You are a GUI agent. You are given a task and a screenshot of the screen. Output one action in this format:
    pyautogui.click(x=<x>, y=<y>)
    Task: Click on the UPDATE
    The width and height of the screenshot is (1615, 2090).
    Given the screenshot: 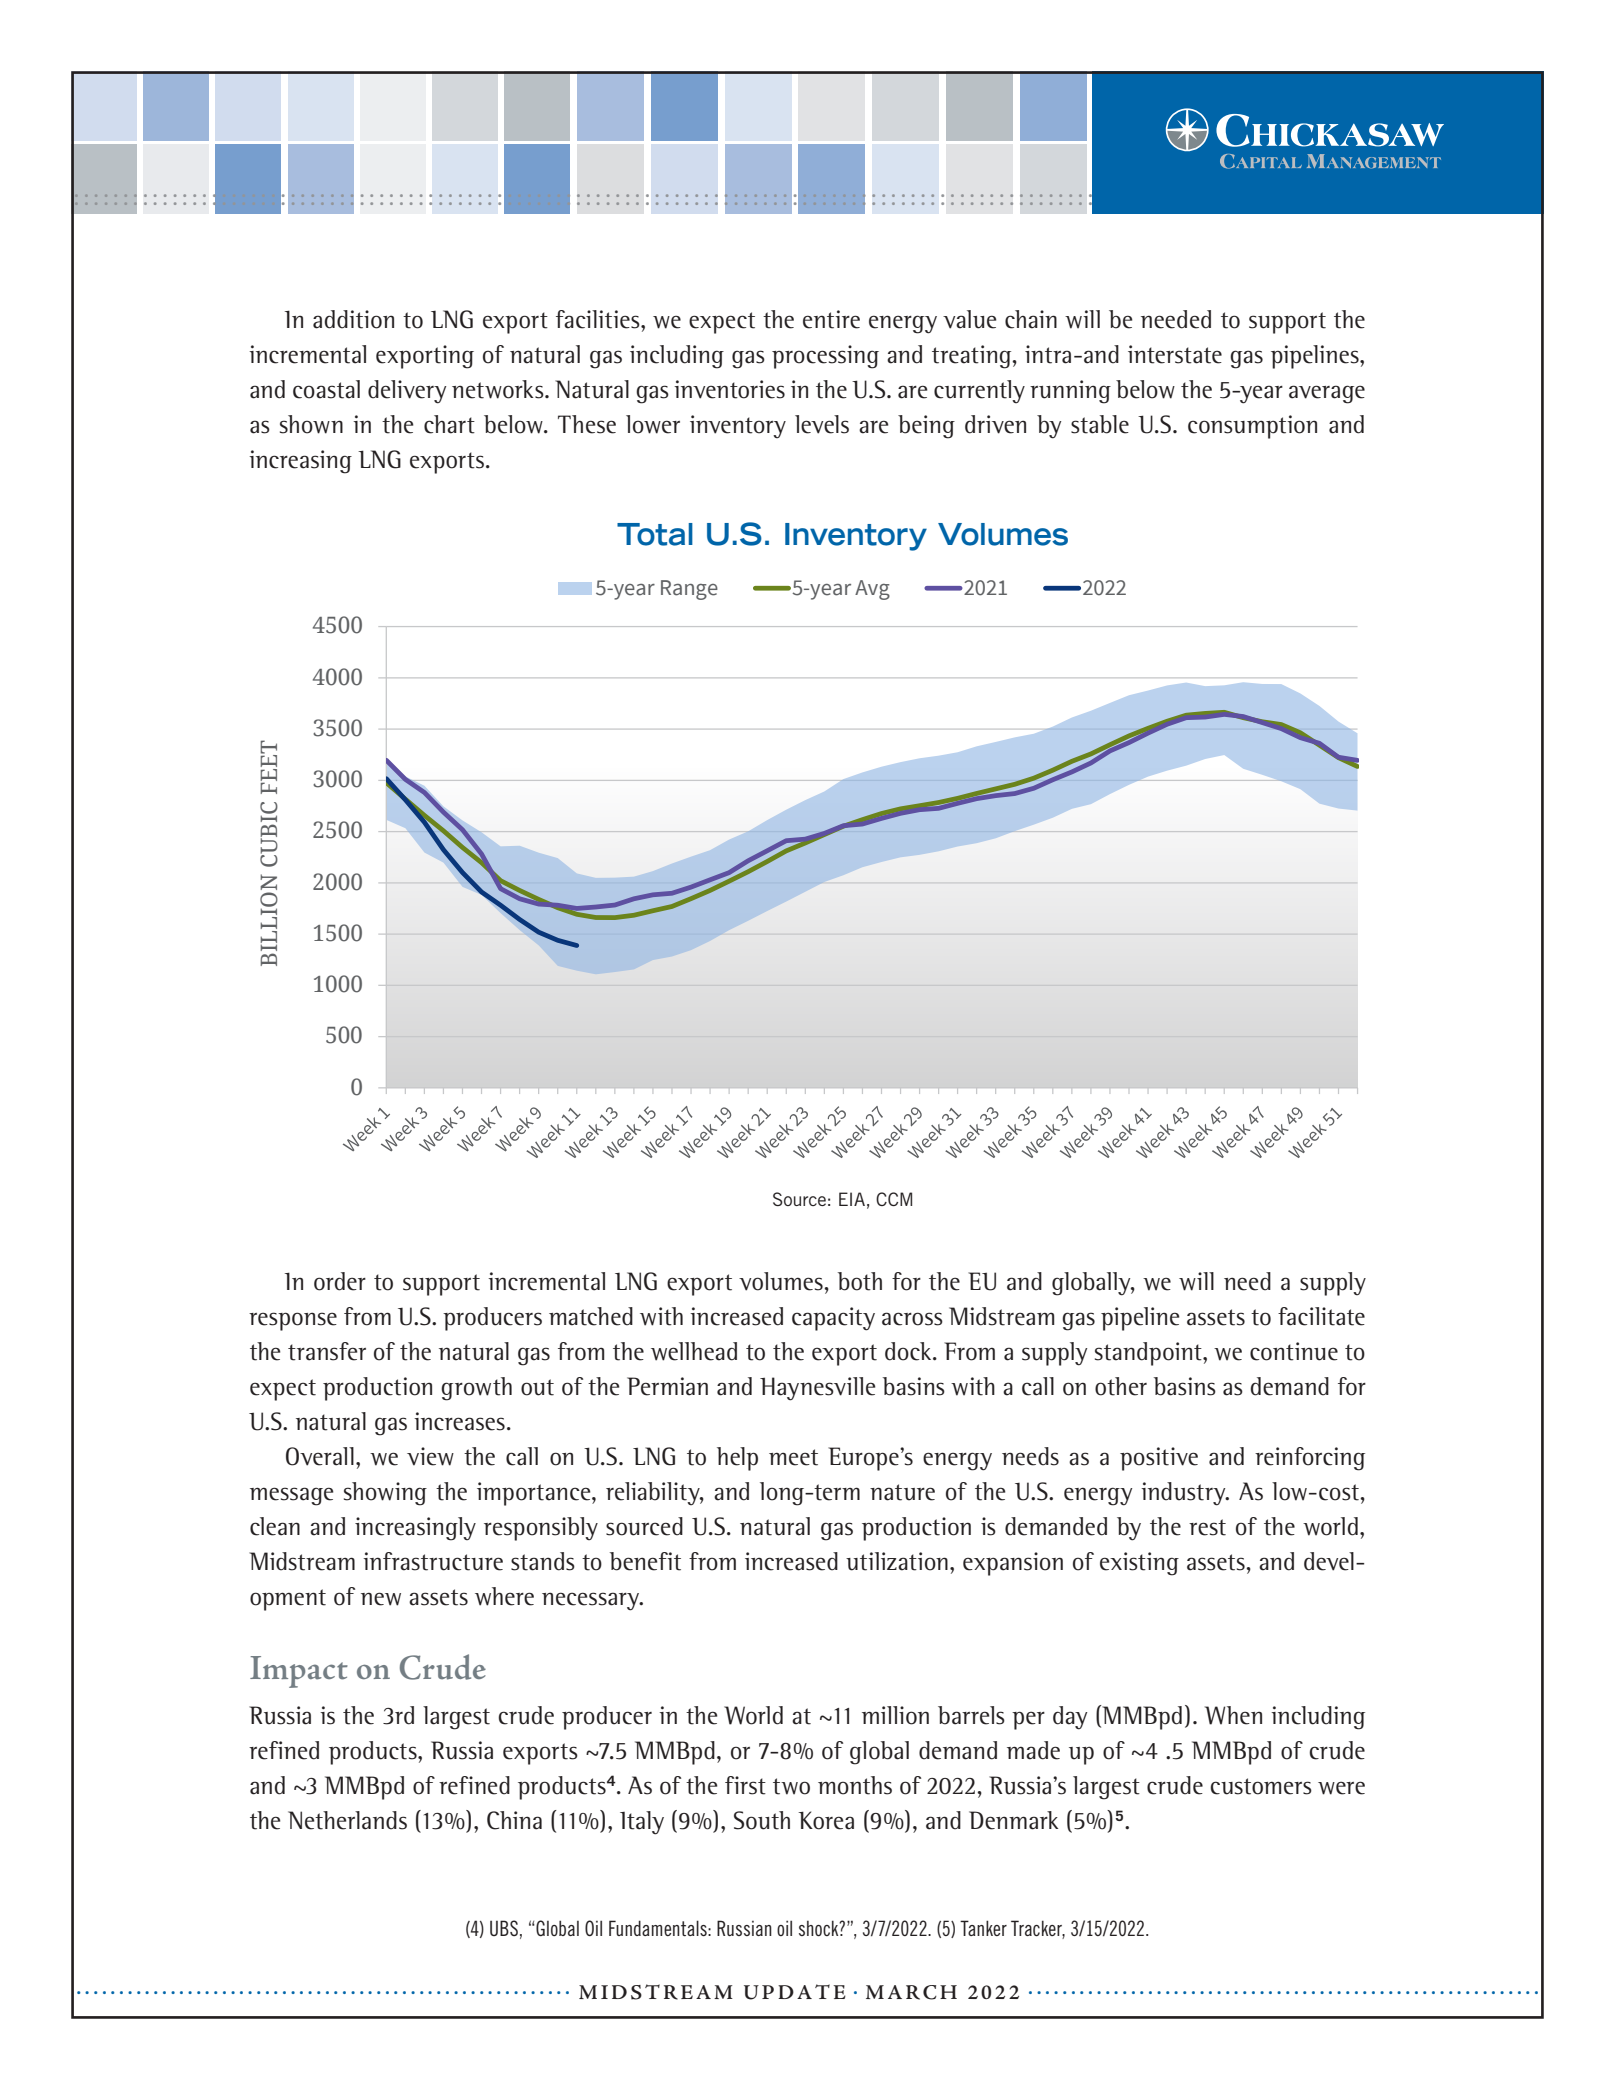 What is the action you would take?
    pyautogui.click(x=795, y=1992)
